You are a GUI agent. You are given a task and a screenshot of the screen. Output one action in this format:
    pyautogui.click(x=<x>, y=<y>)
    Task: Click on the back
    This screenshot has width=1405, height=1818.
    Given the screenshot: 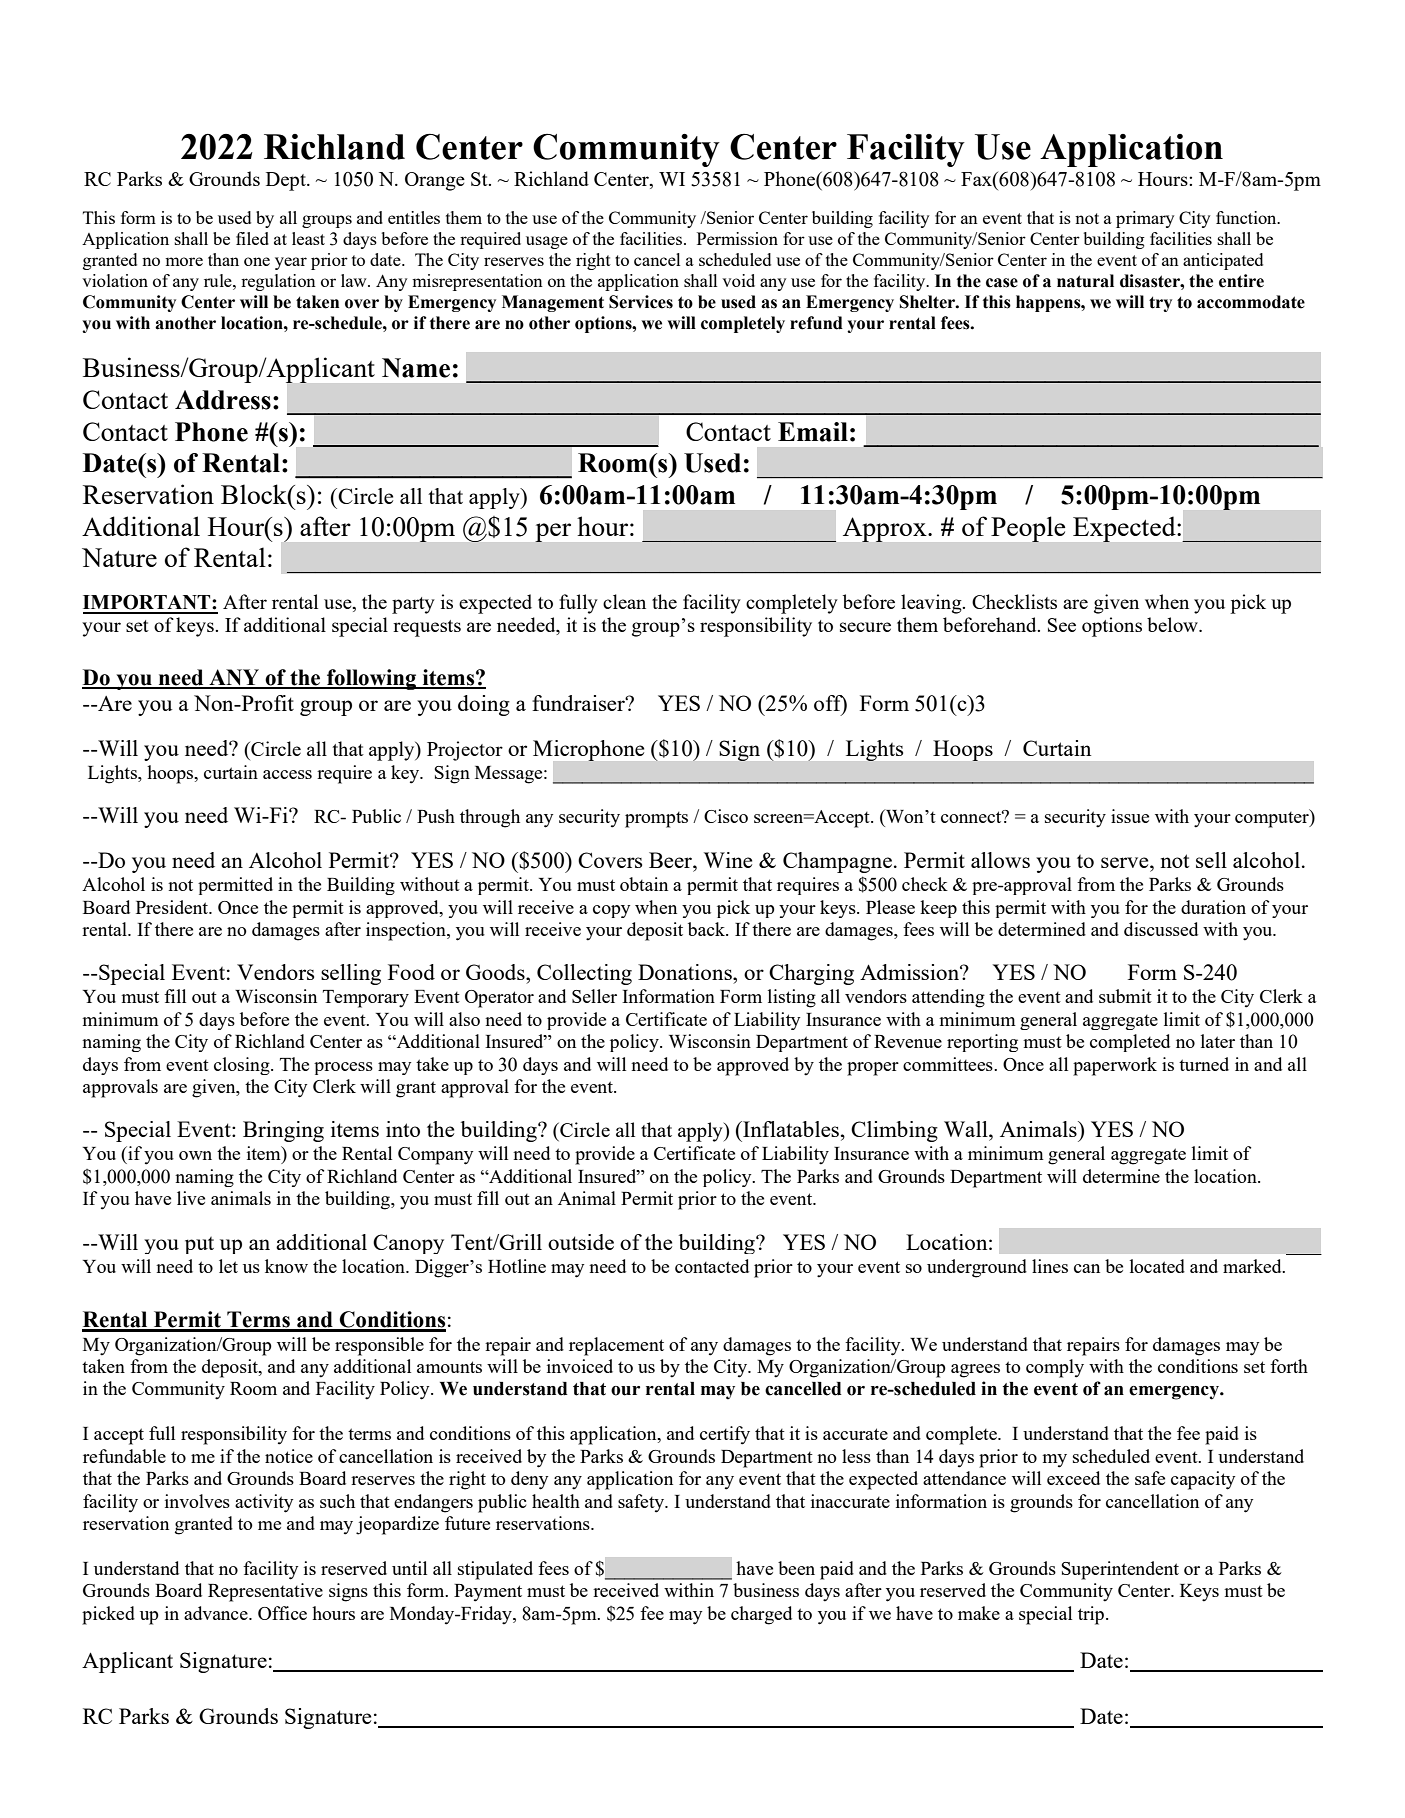 What is the action you would take?
    pyautogui.click(x=708, y=929)
